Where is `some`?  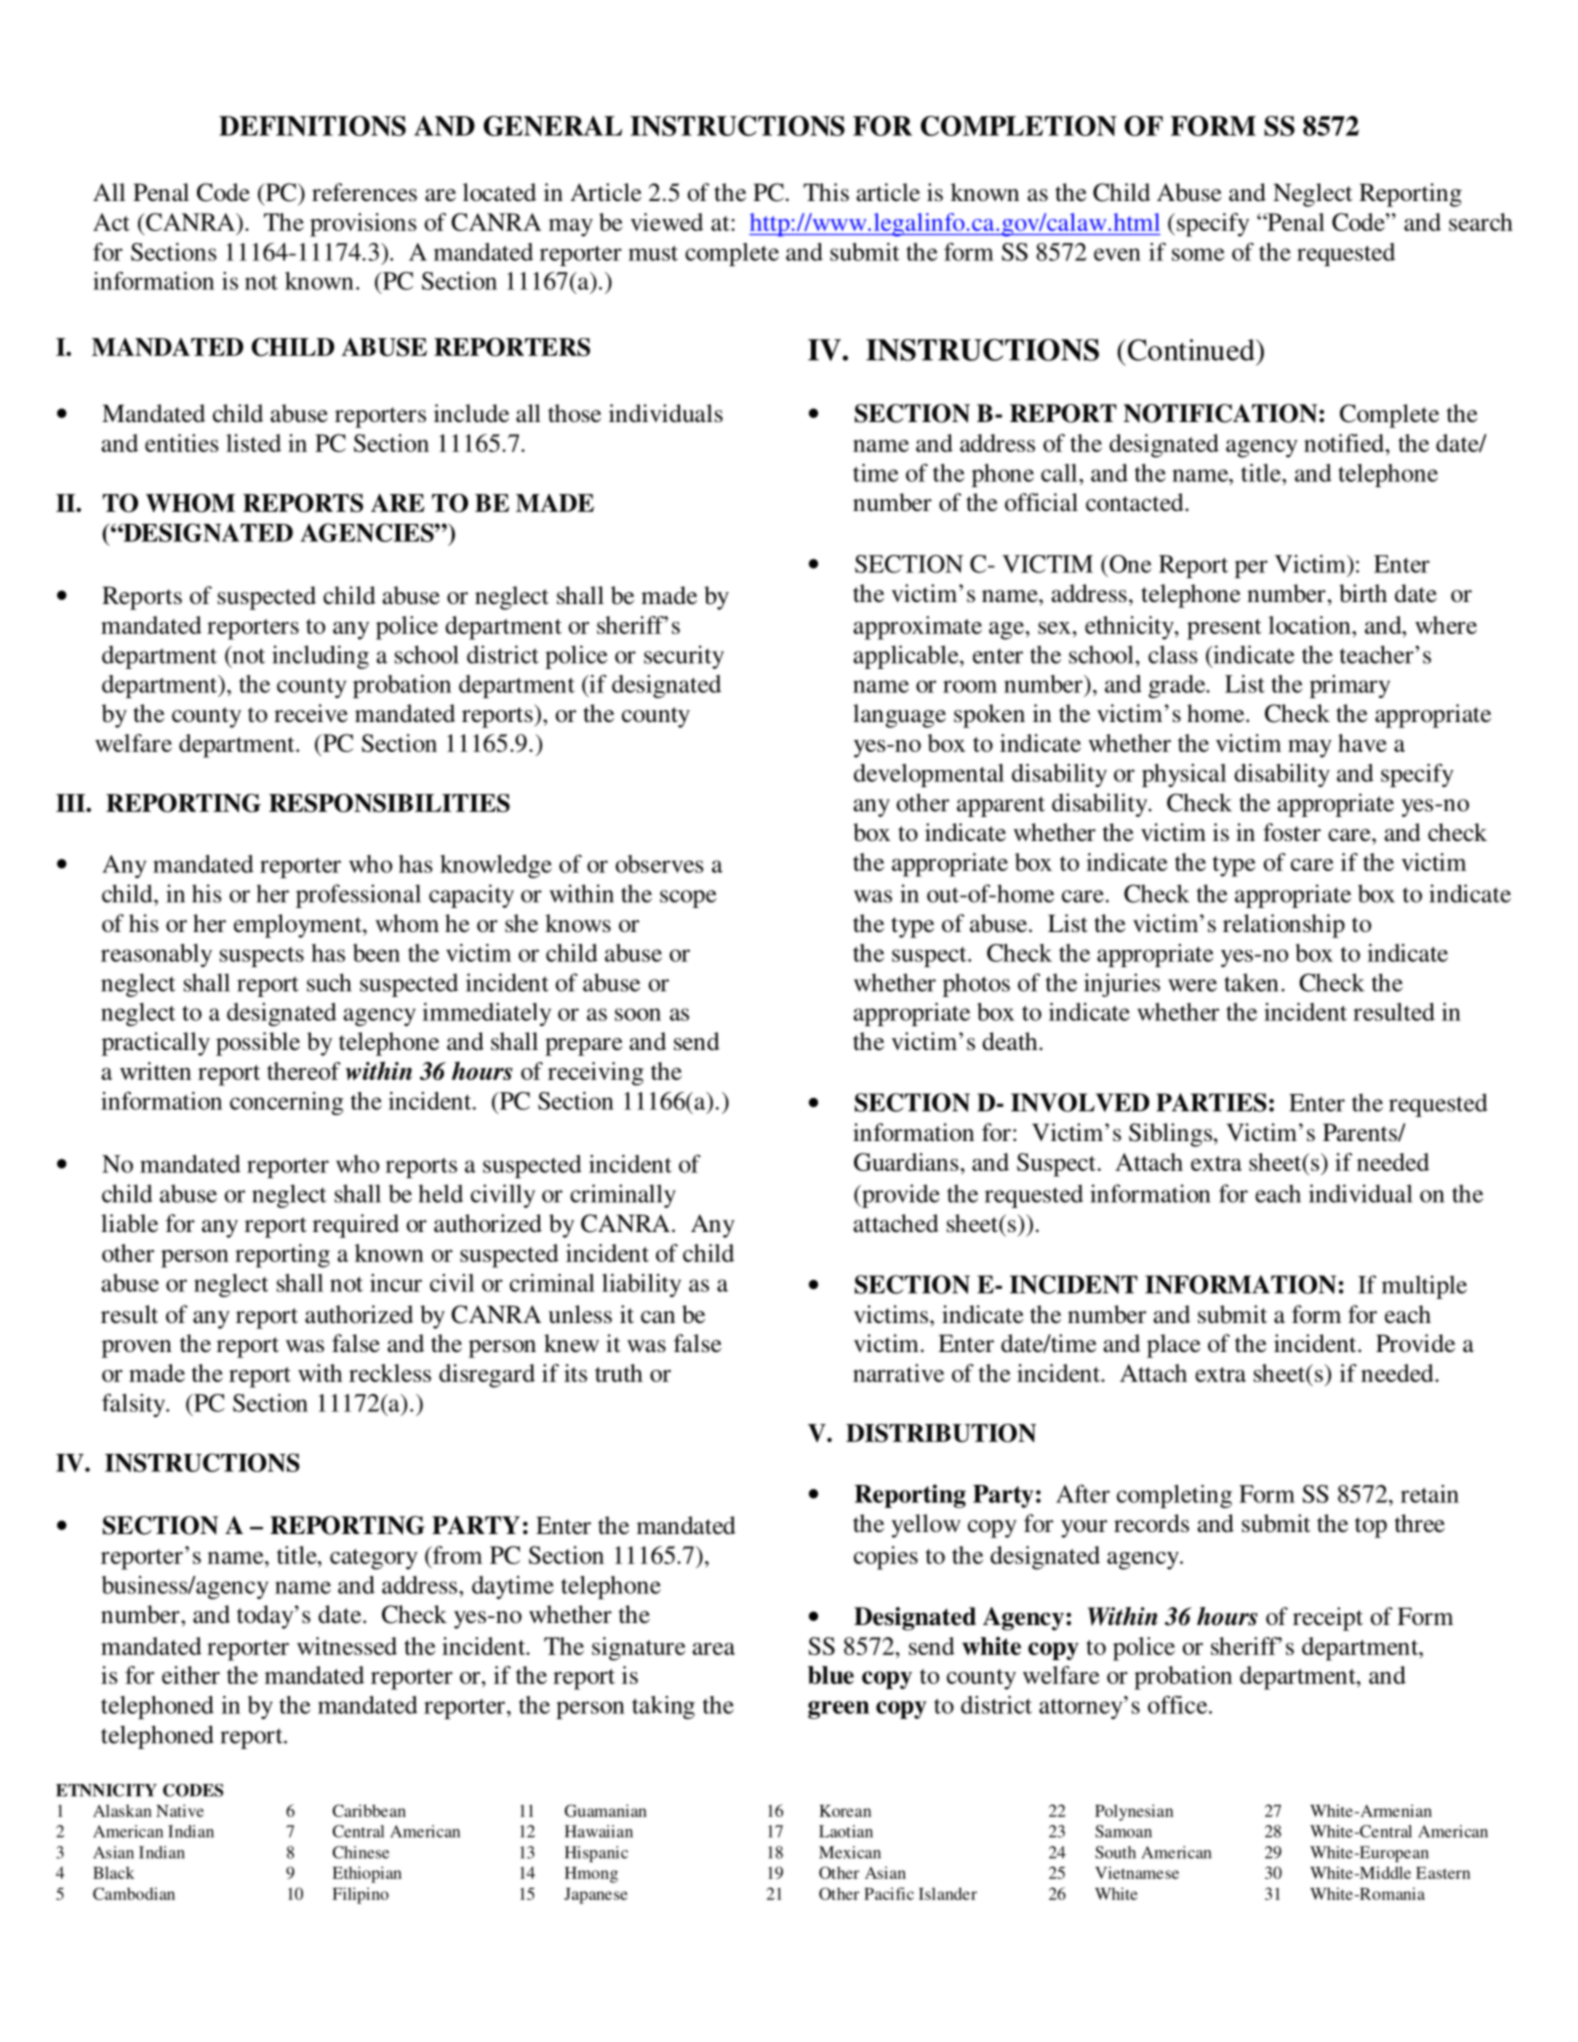 some is located at coordinates (1198, 254).
